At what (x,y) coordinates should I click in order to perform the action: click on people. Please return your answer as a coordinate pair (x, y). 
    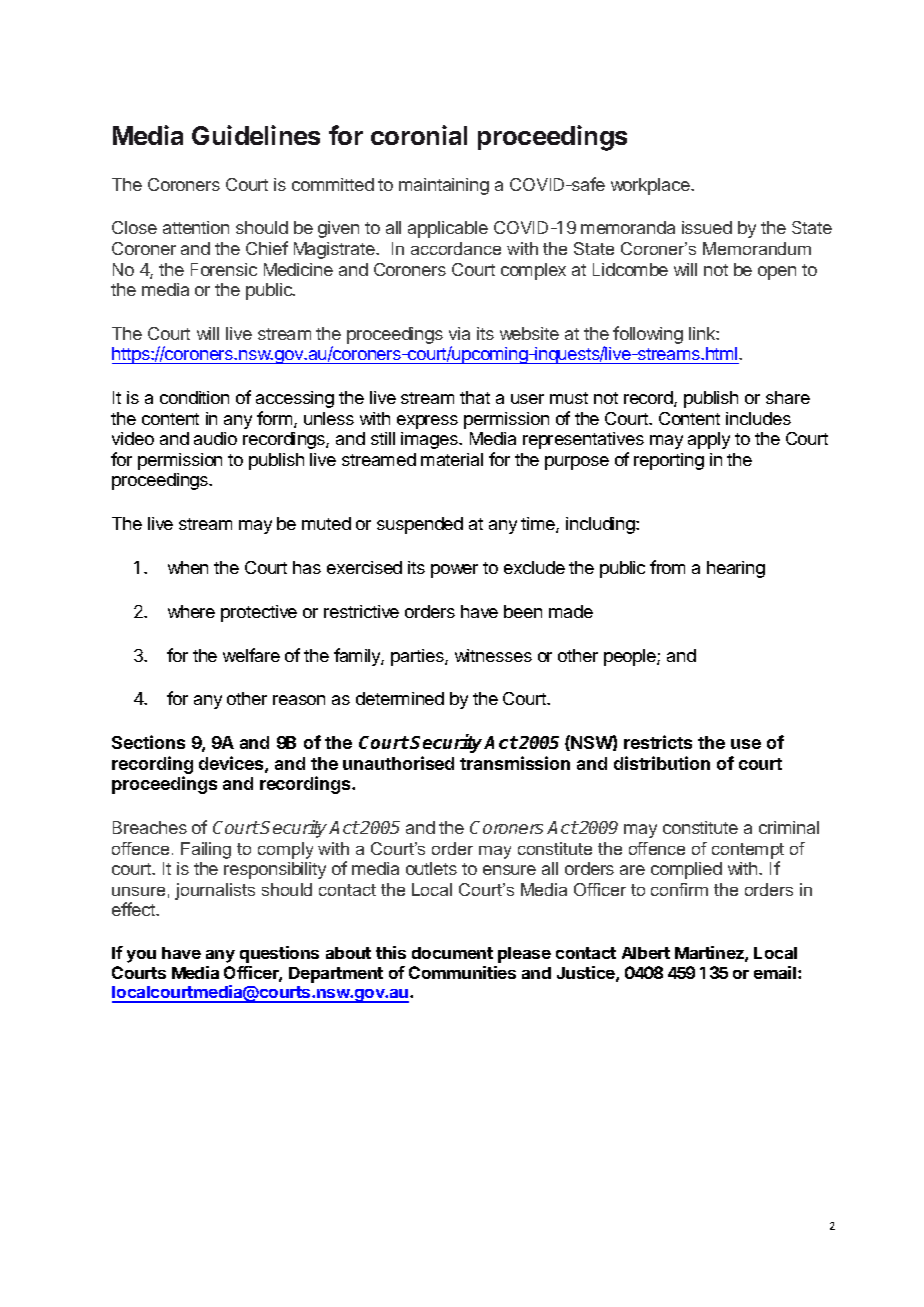
    Looking at the image, I should click on (631, 657).
